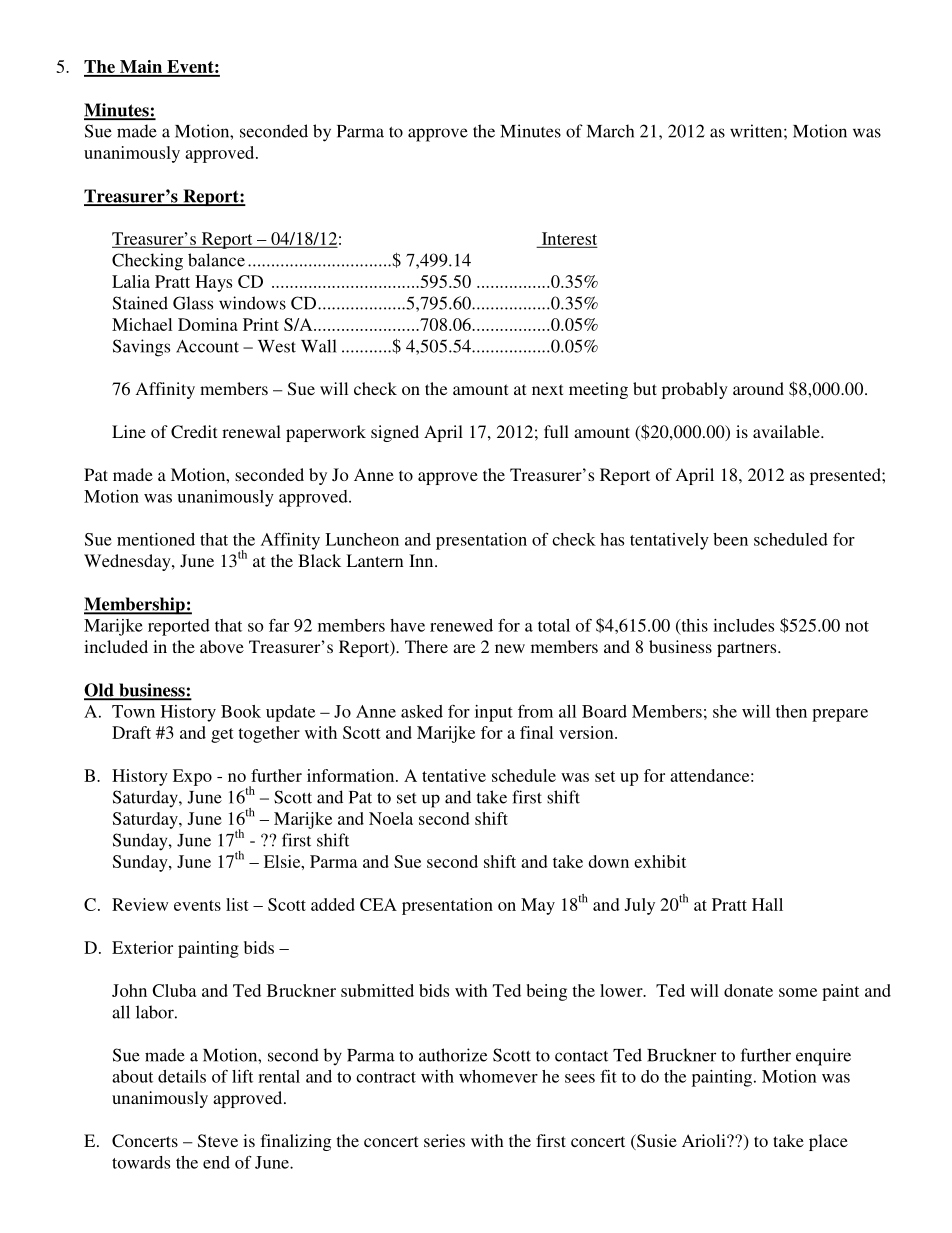 The width and height of the screenshot is (952, 1233). What do you see at coordinates (787, 431) in the screenshot?
I see `available` at bounding box center [787, 431].
